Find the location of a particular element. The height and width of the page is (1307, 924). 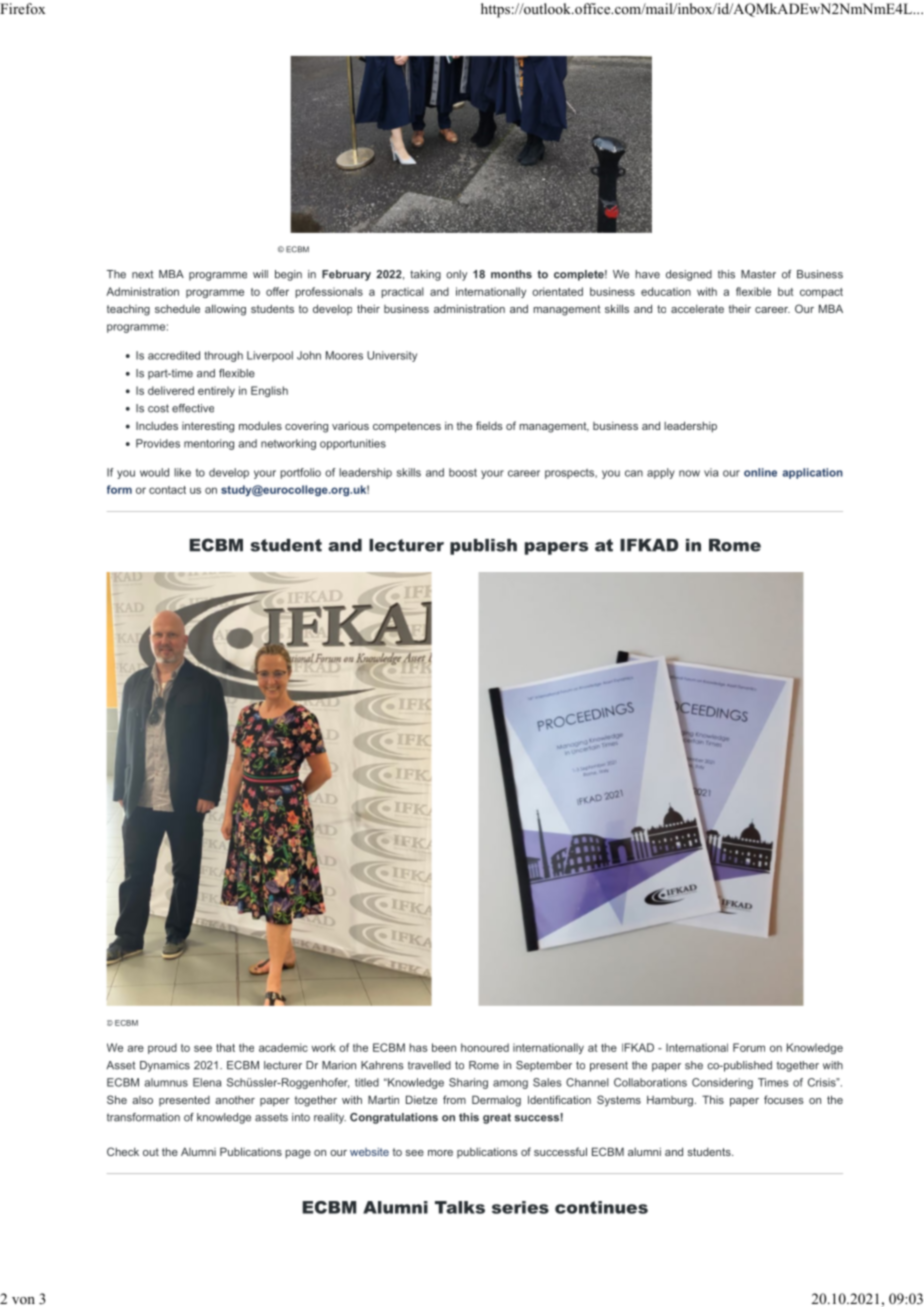

Provides is located at coordinates (158, 443).
